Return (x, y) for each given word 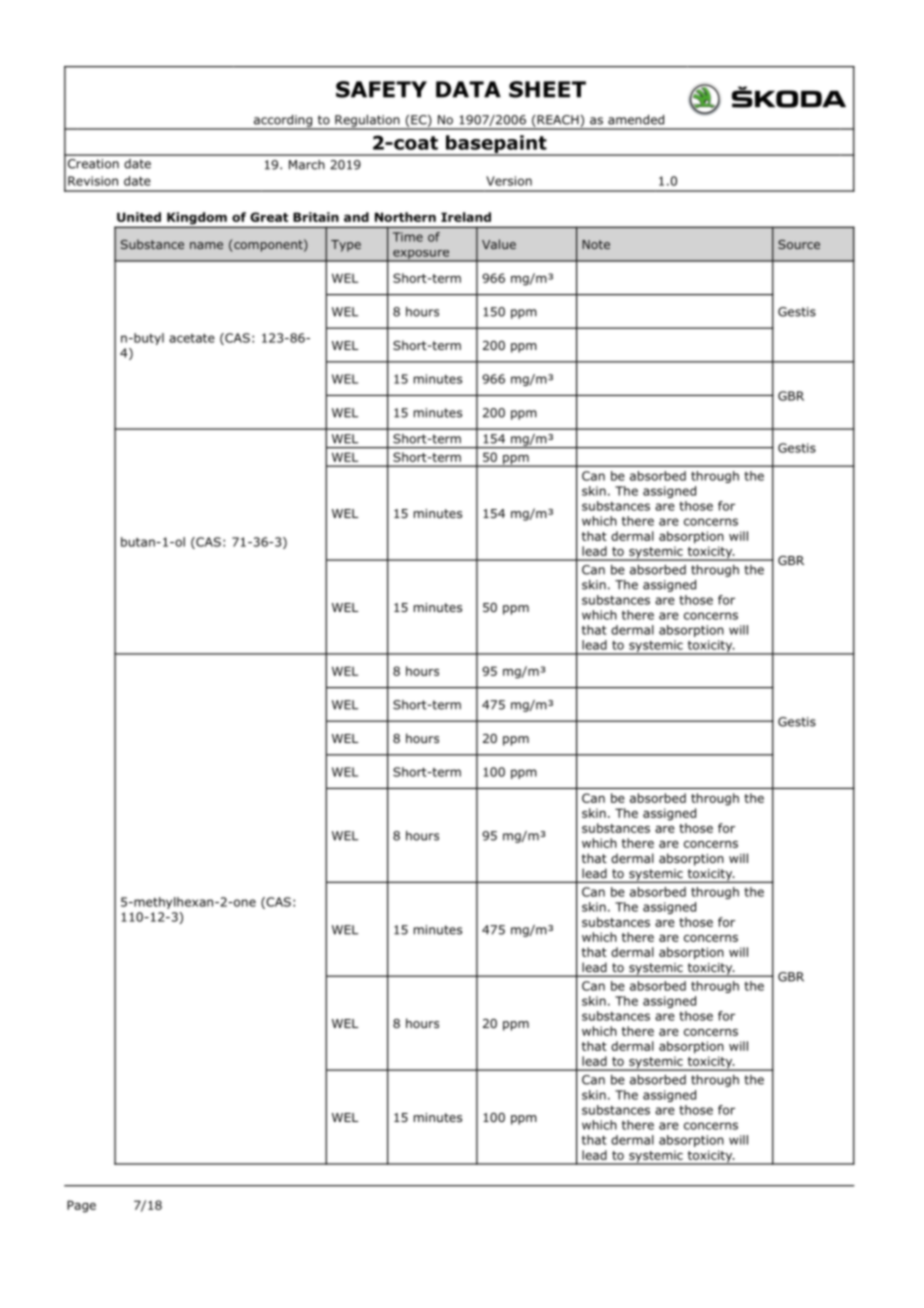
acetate (192, 338)
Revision (93, 181)
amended (636, 120)
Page (81, 1206)
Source (799, 244)
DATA (468, 89)
